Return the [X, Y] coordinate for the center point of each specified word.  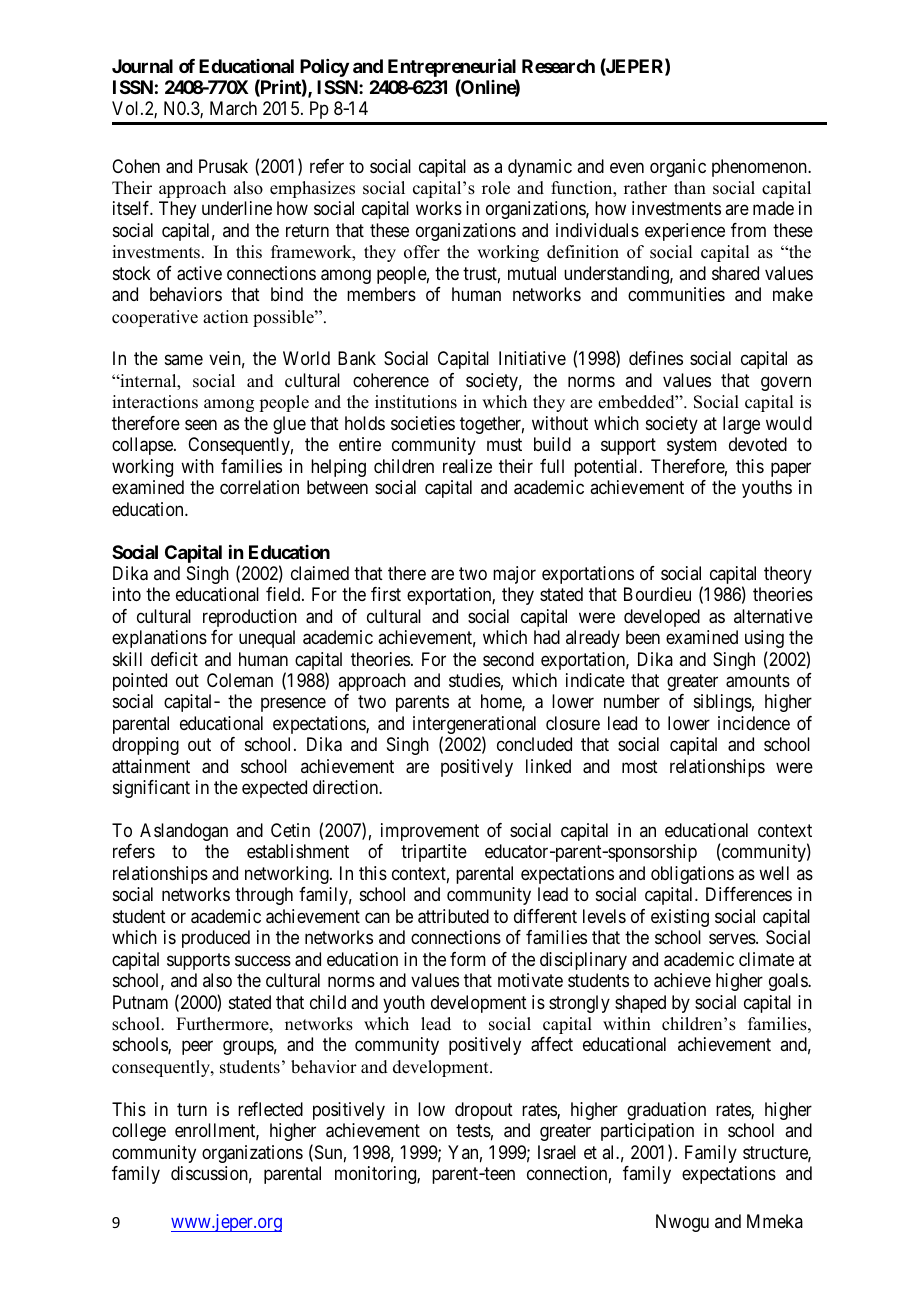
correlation [259, 487]
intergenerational [474, 726]
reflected [270, 1109]
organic [678, 168]
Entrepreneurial [452, 67]
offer [422, 252]
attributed [453, 916]
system [692, 447]
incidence [754, 723]
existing [680, 918]
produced [216, 939]
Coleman [240, 680]
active [199, 273]
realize [467, 466]
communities [676, 294]
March [233, 108]
